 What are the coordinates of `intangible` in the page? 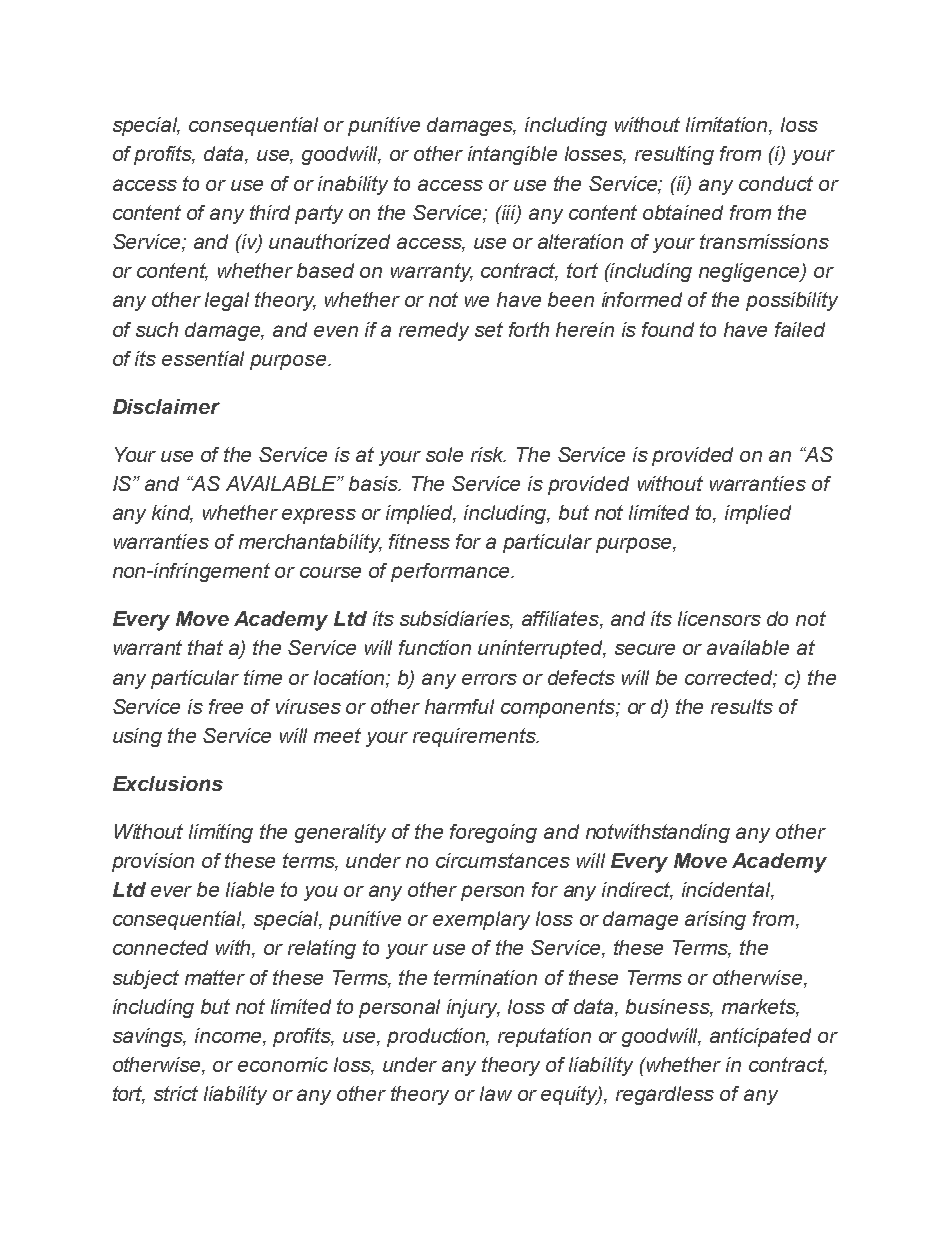 It's located at (512, 155).
